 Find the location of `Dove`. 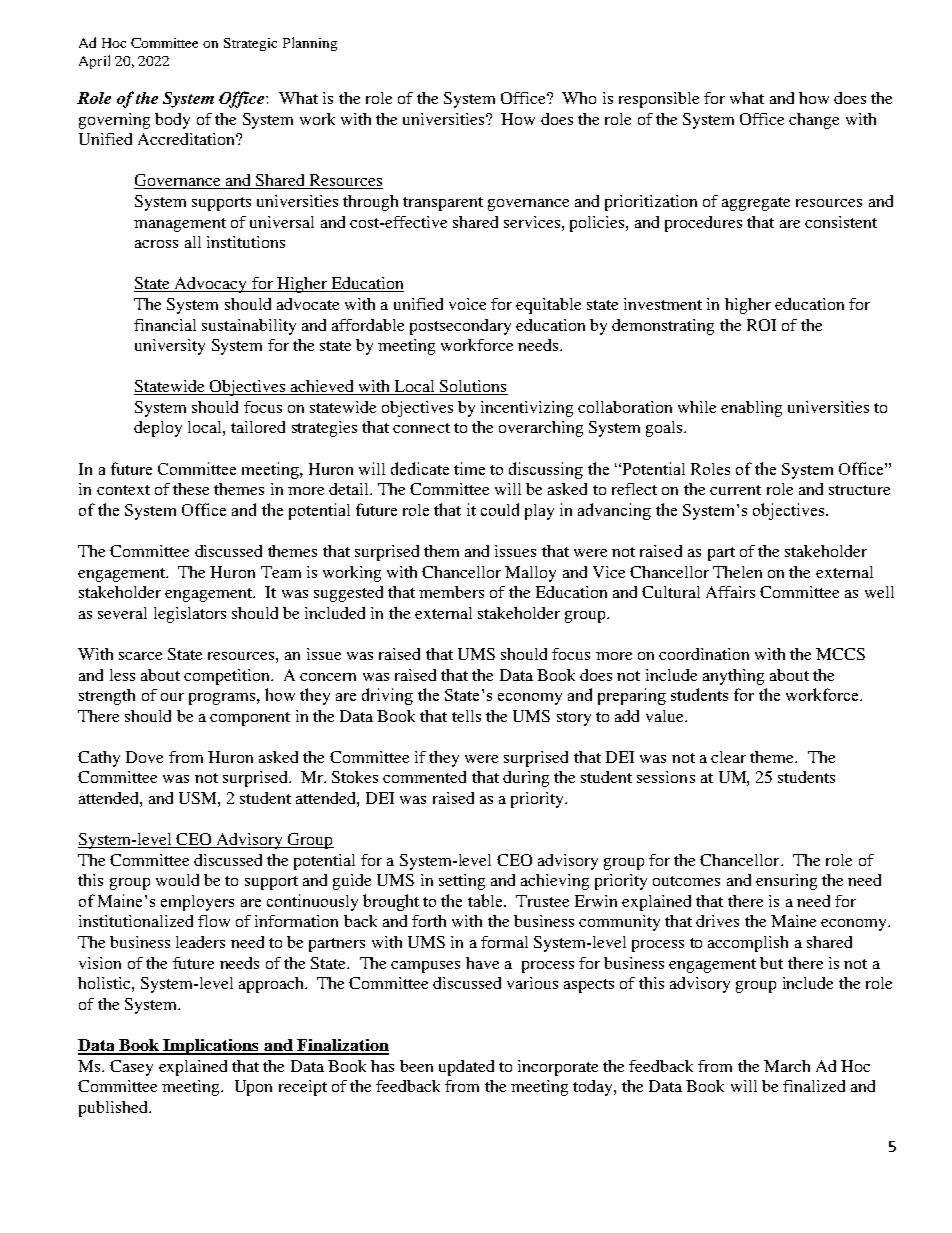

Dove is located at coordinates (144, 757).
